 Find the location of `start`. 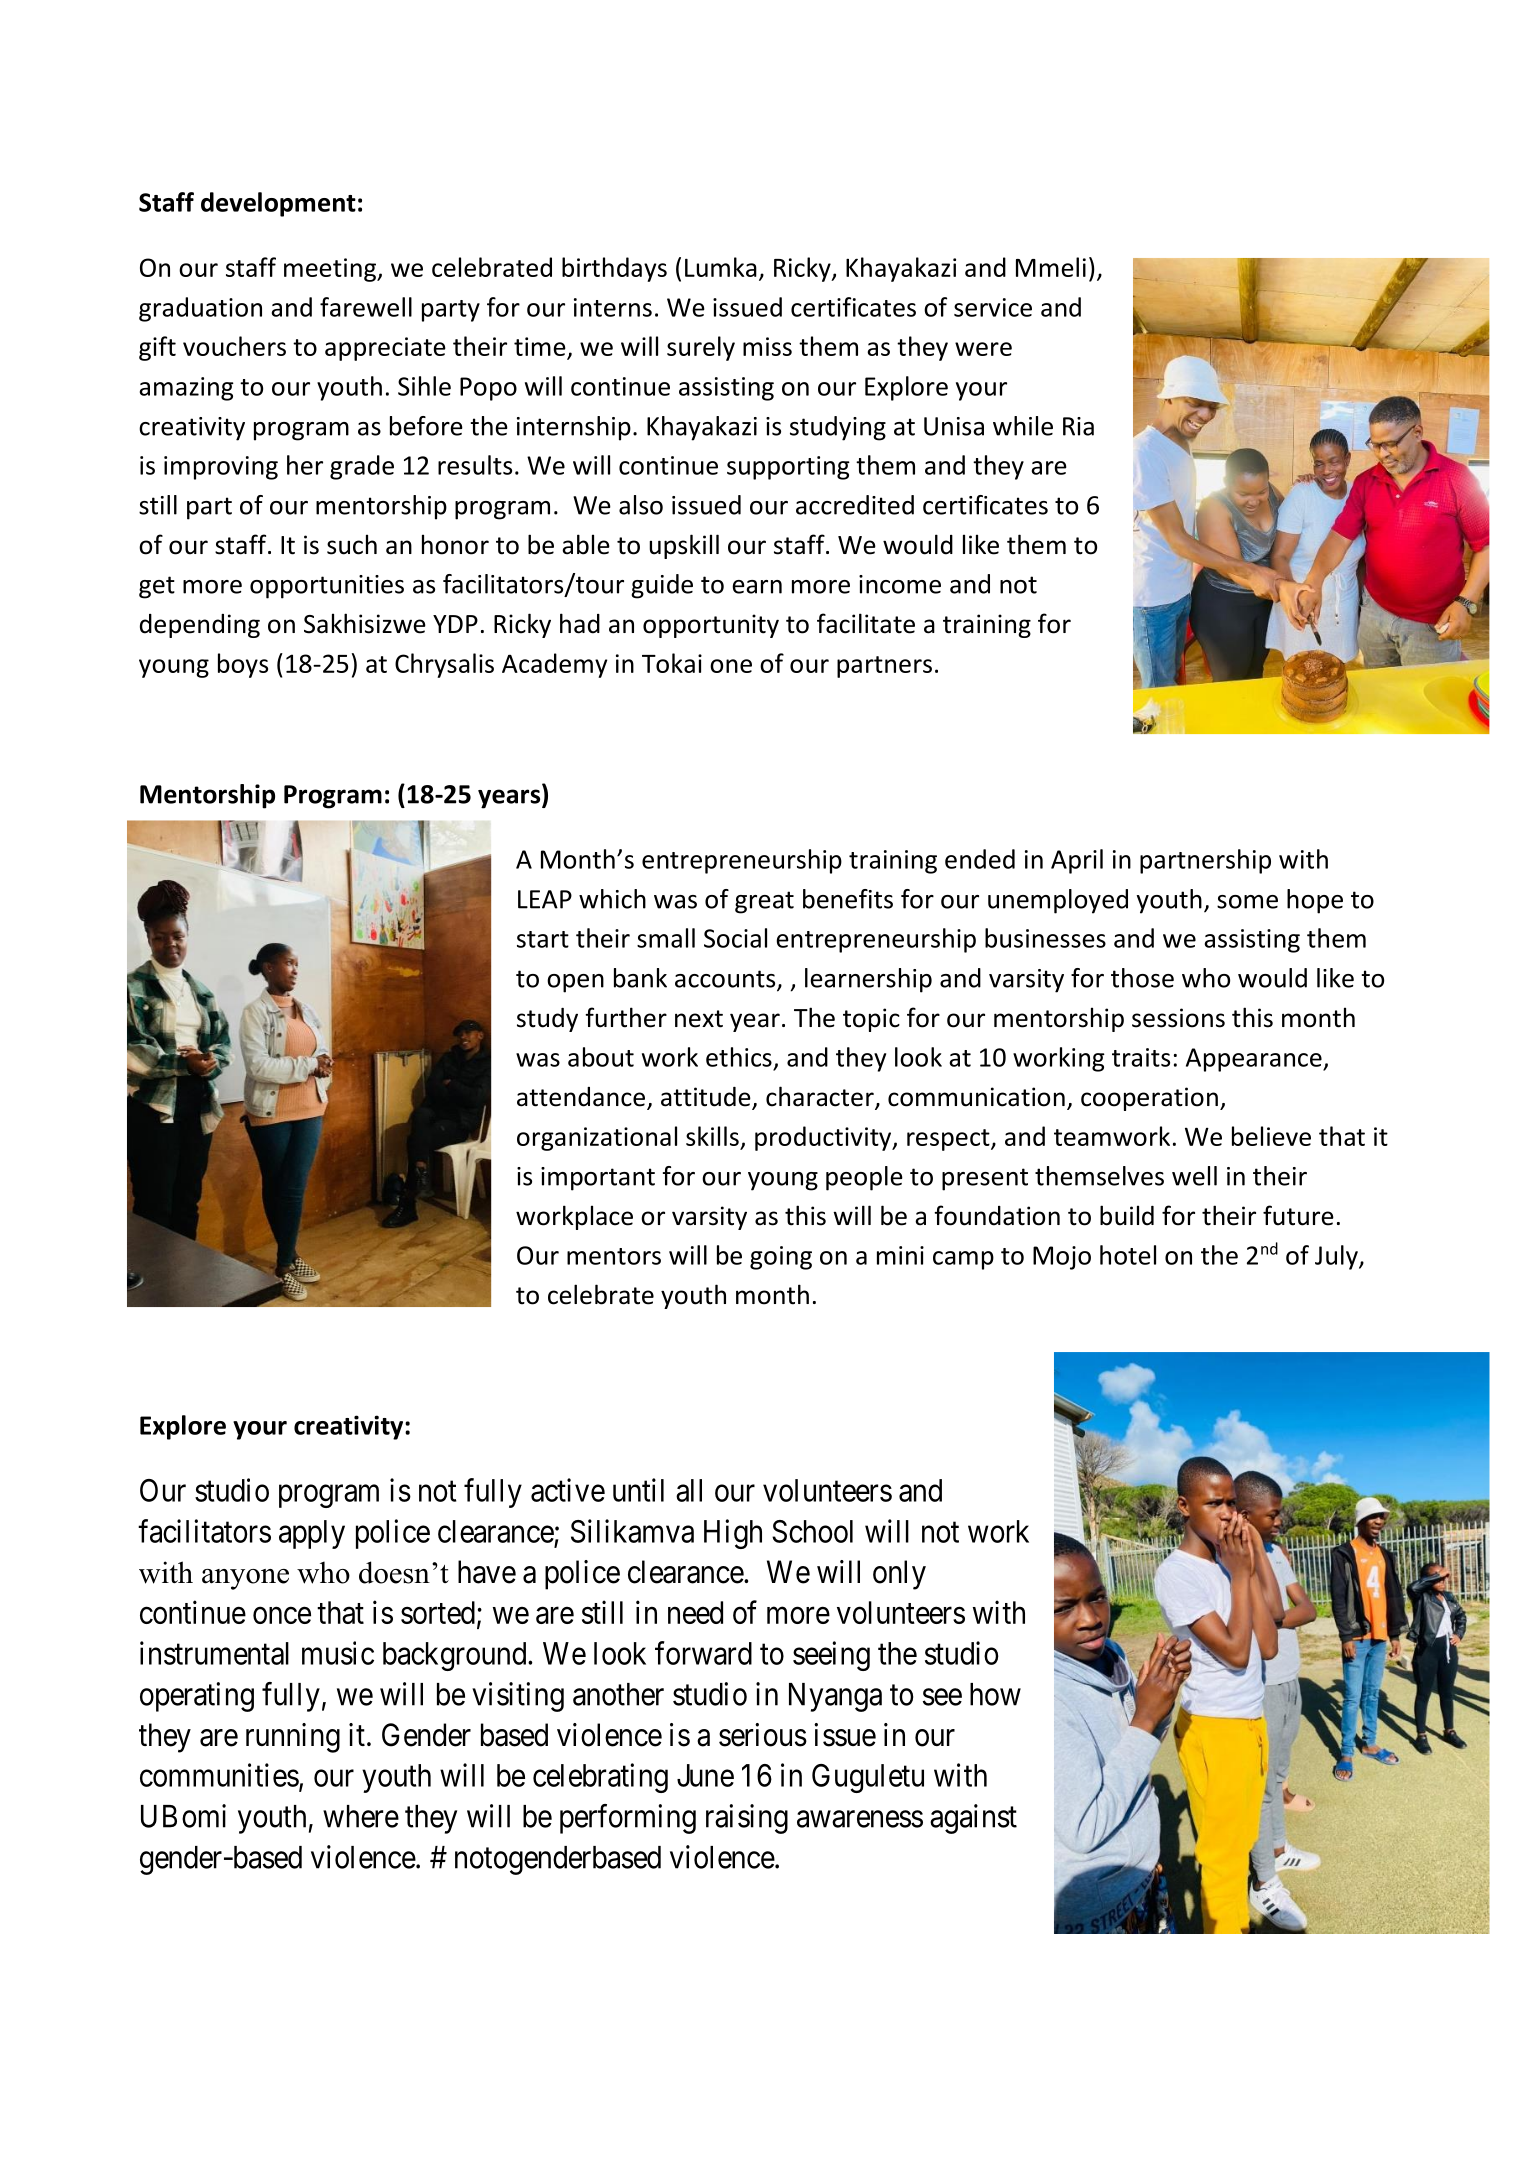

start is located at coordinates (543, 939).
